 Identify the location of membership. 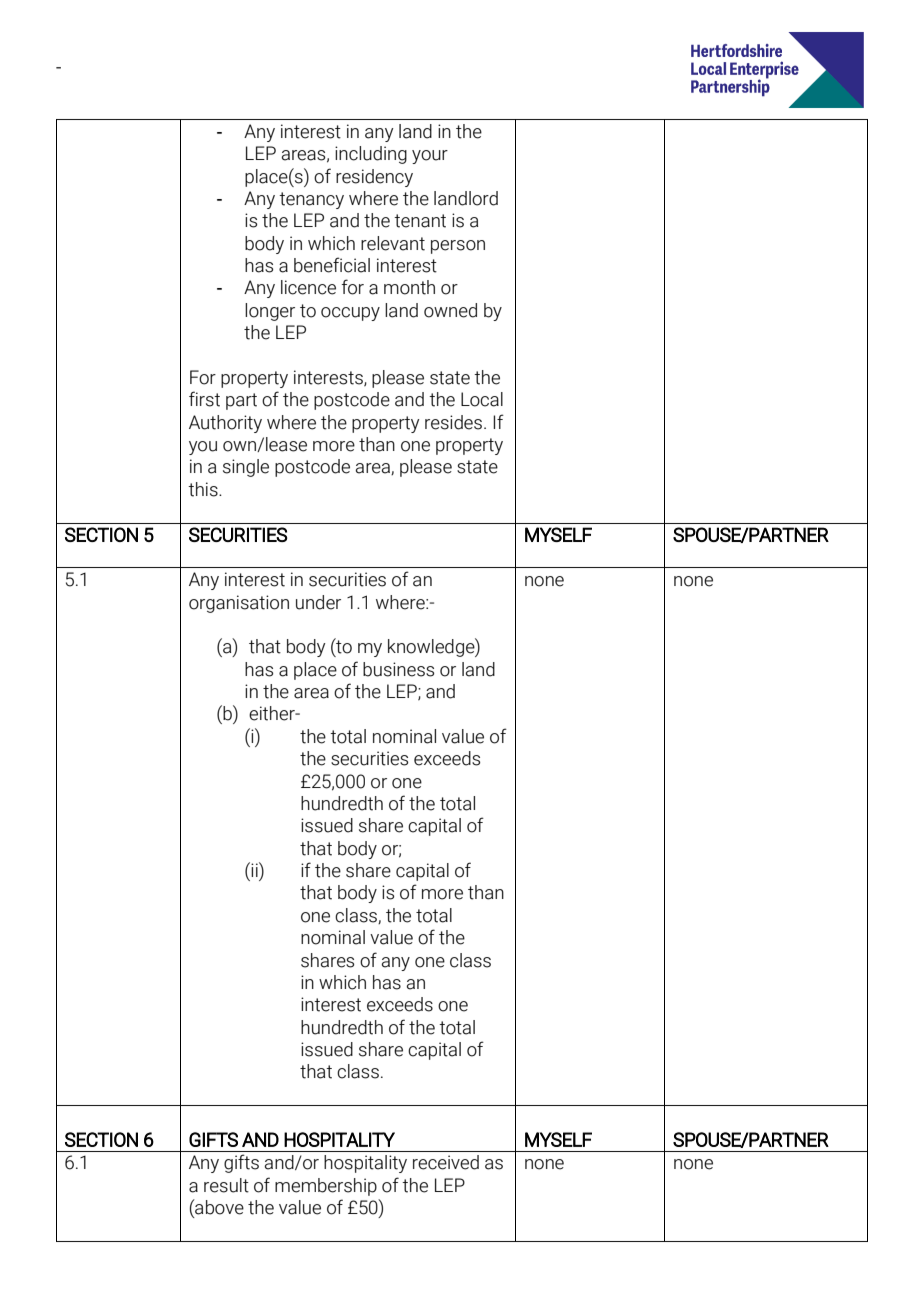
(326, 1187).
